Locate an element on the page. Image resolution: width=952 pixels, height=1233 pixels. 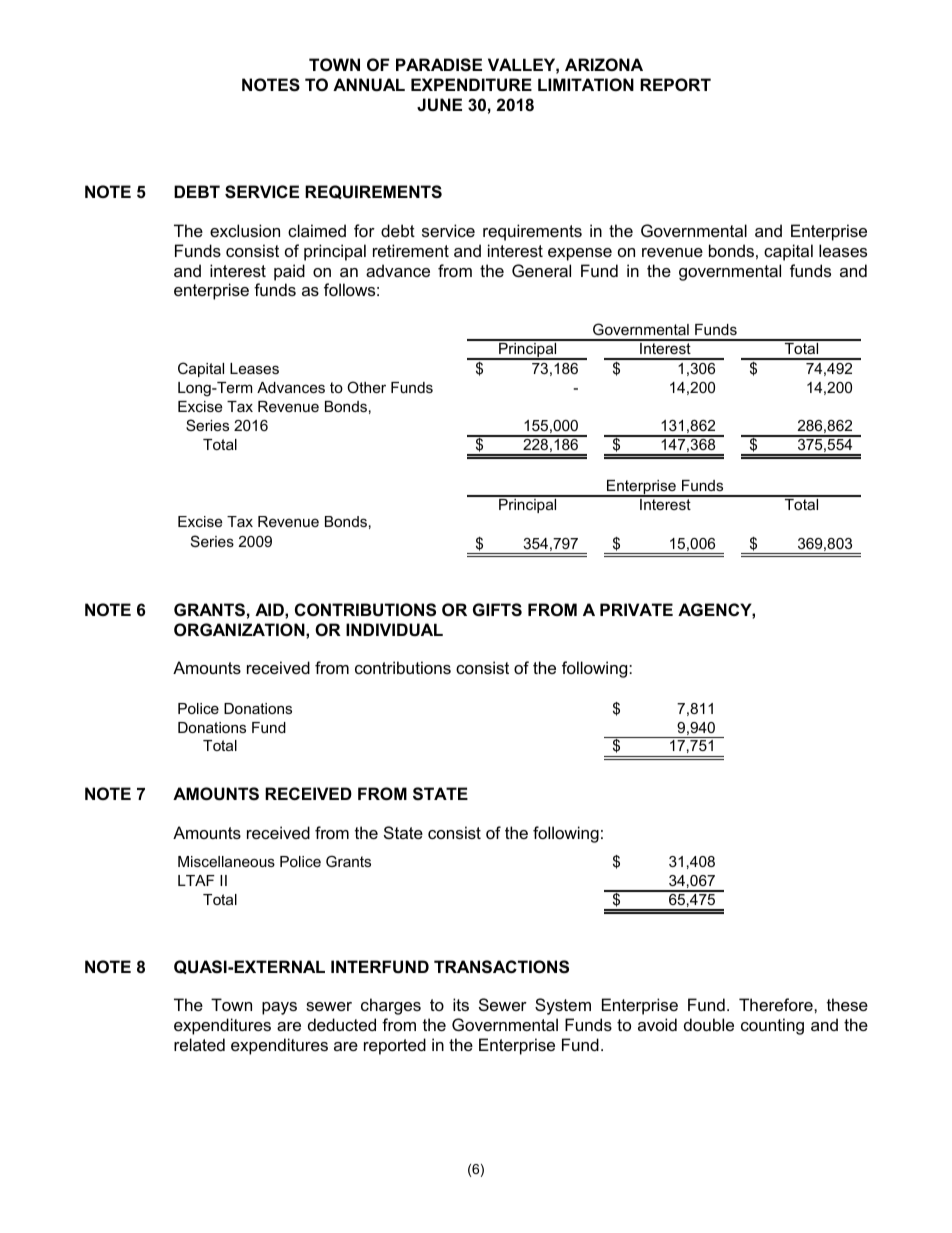
GIFTS is located at coordinates (497, 610).
